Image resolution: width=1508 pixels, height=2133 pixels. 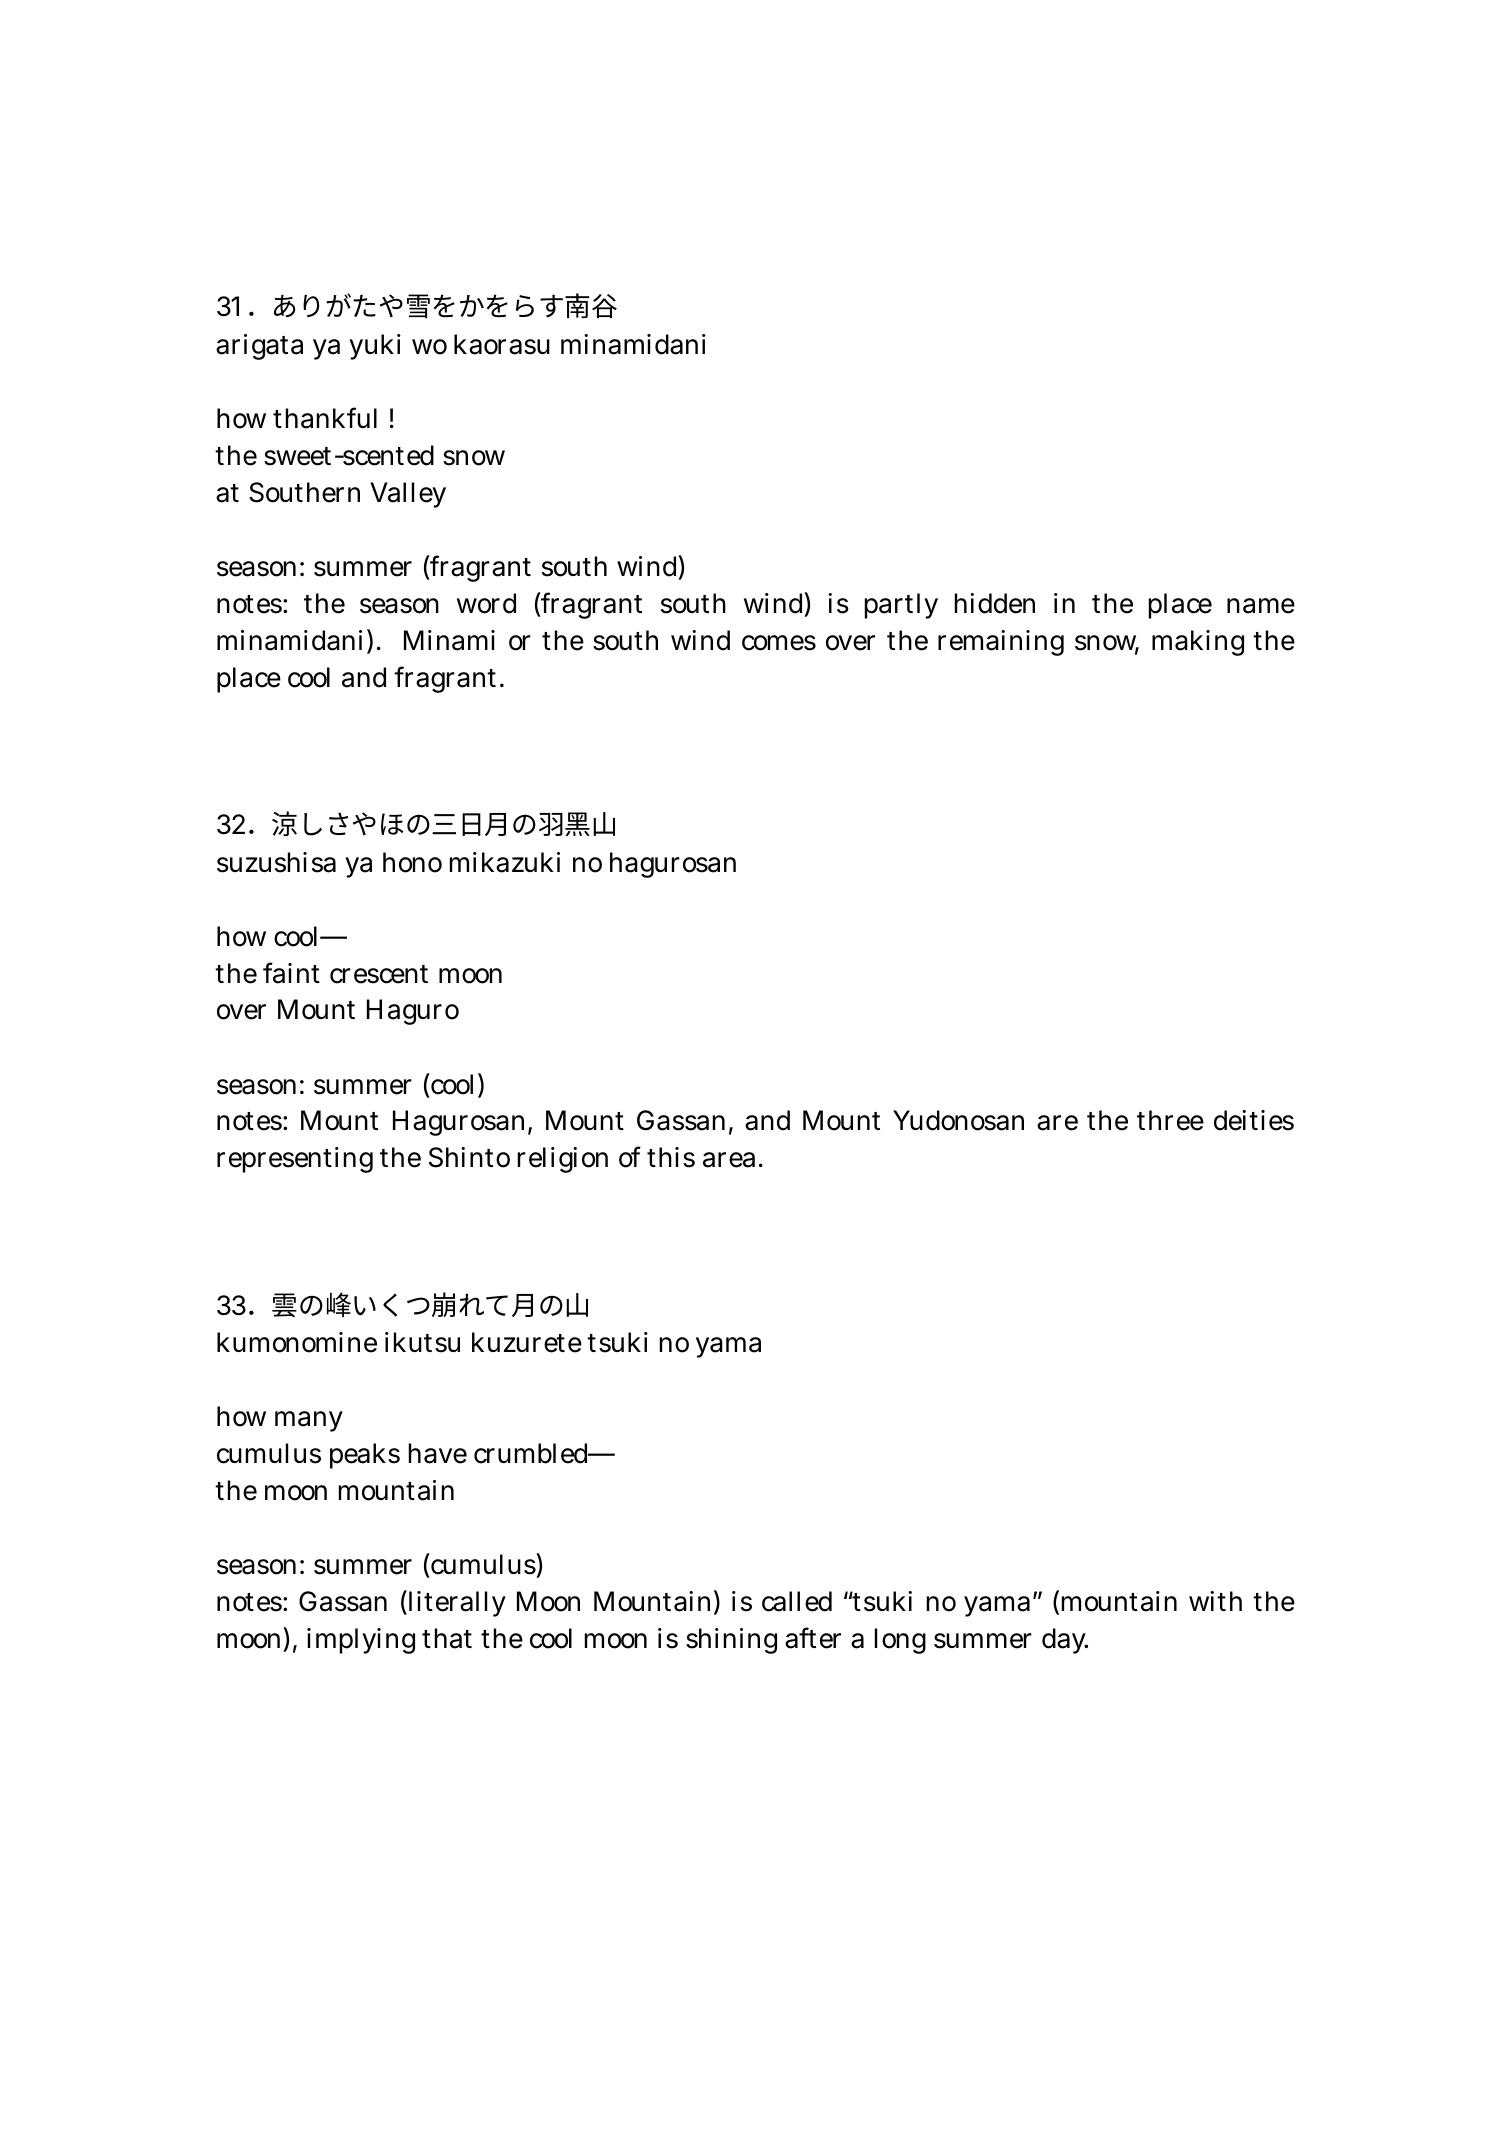 I want to click on partly, so click(x=901, y=606).
